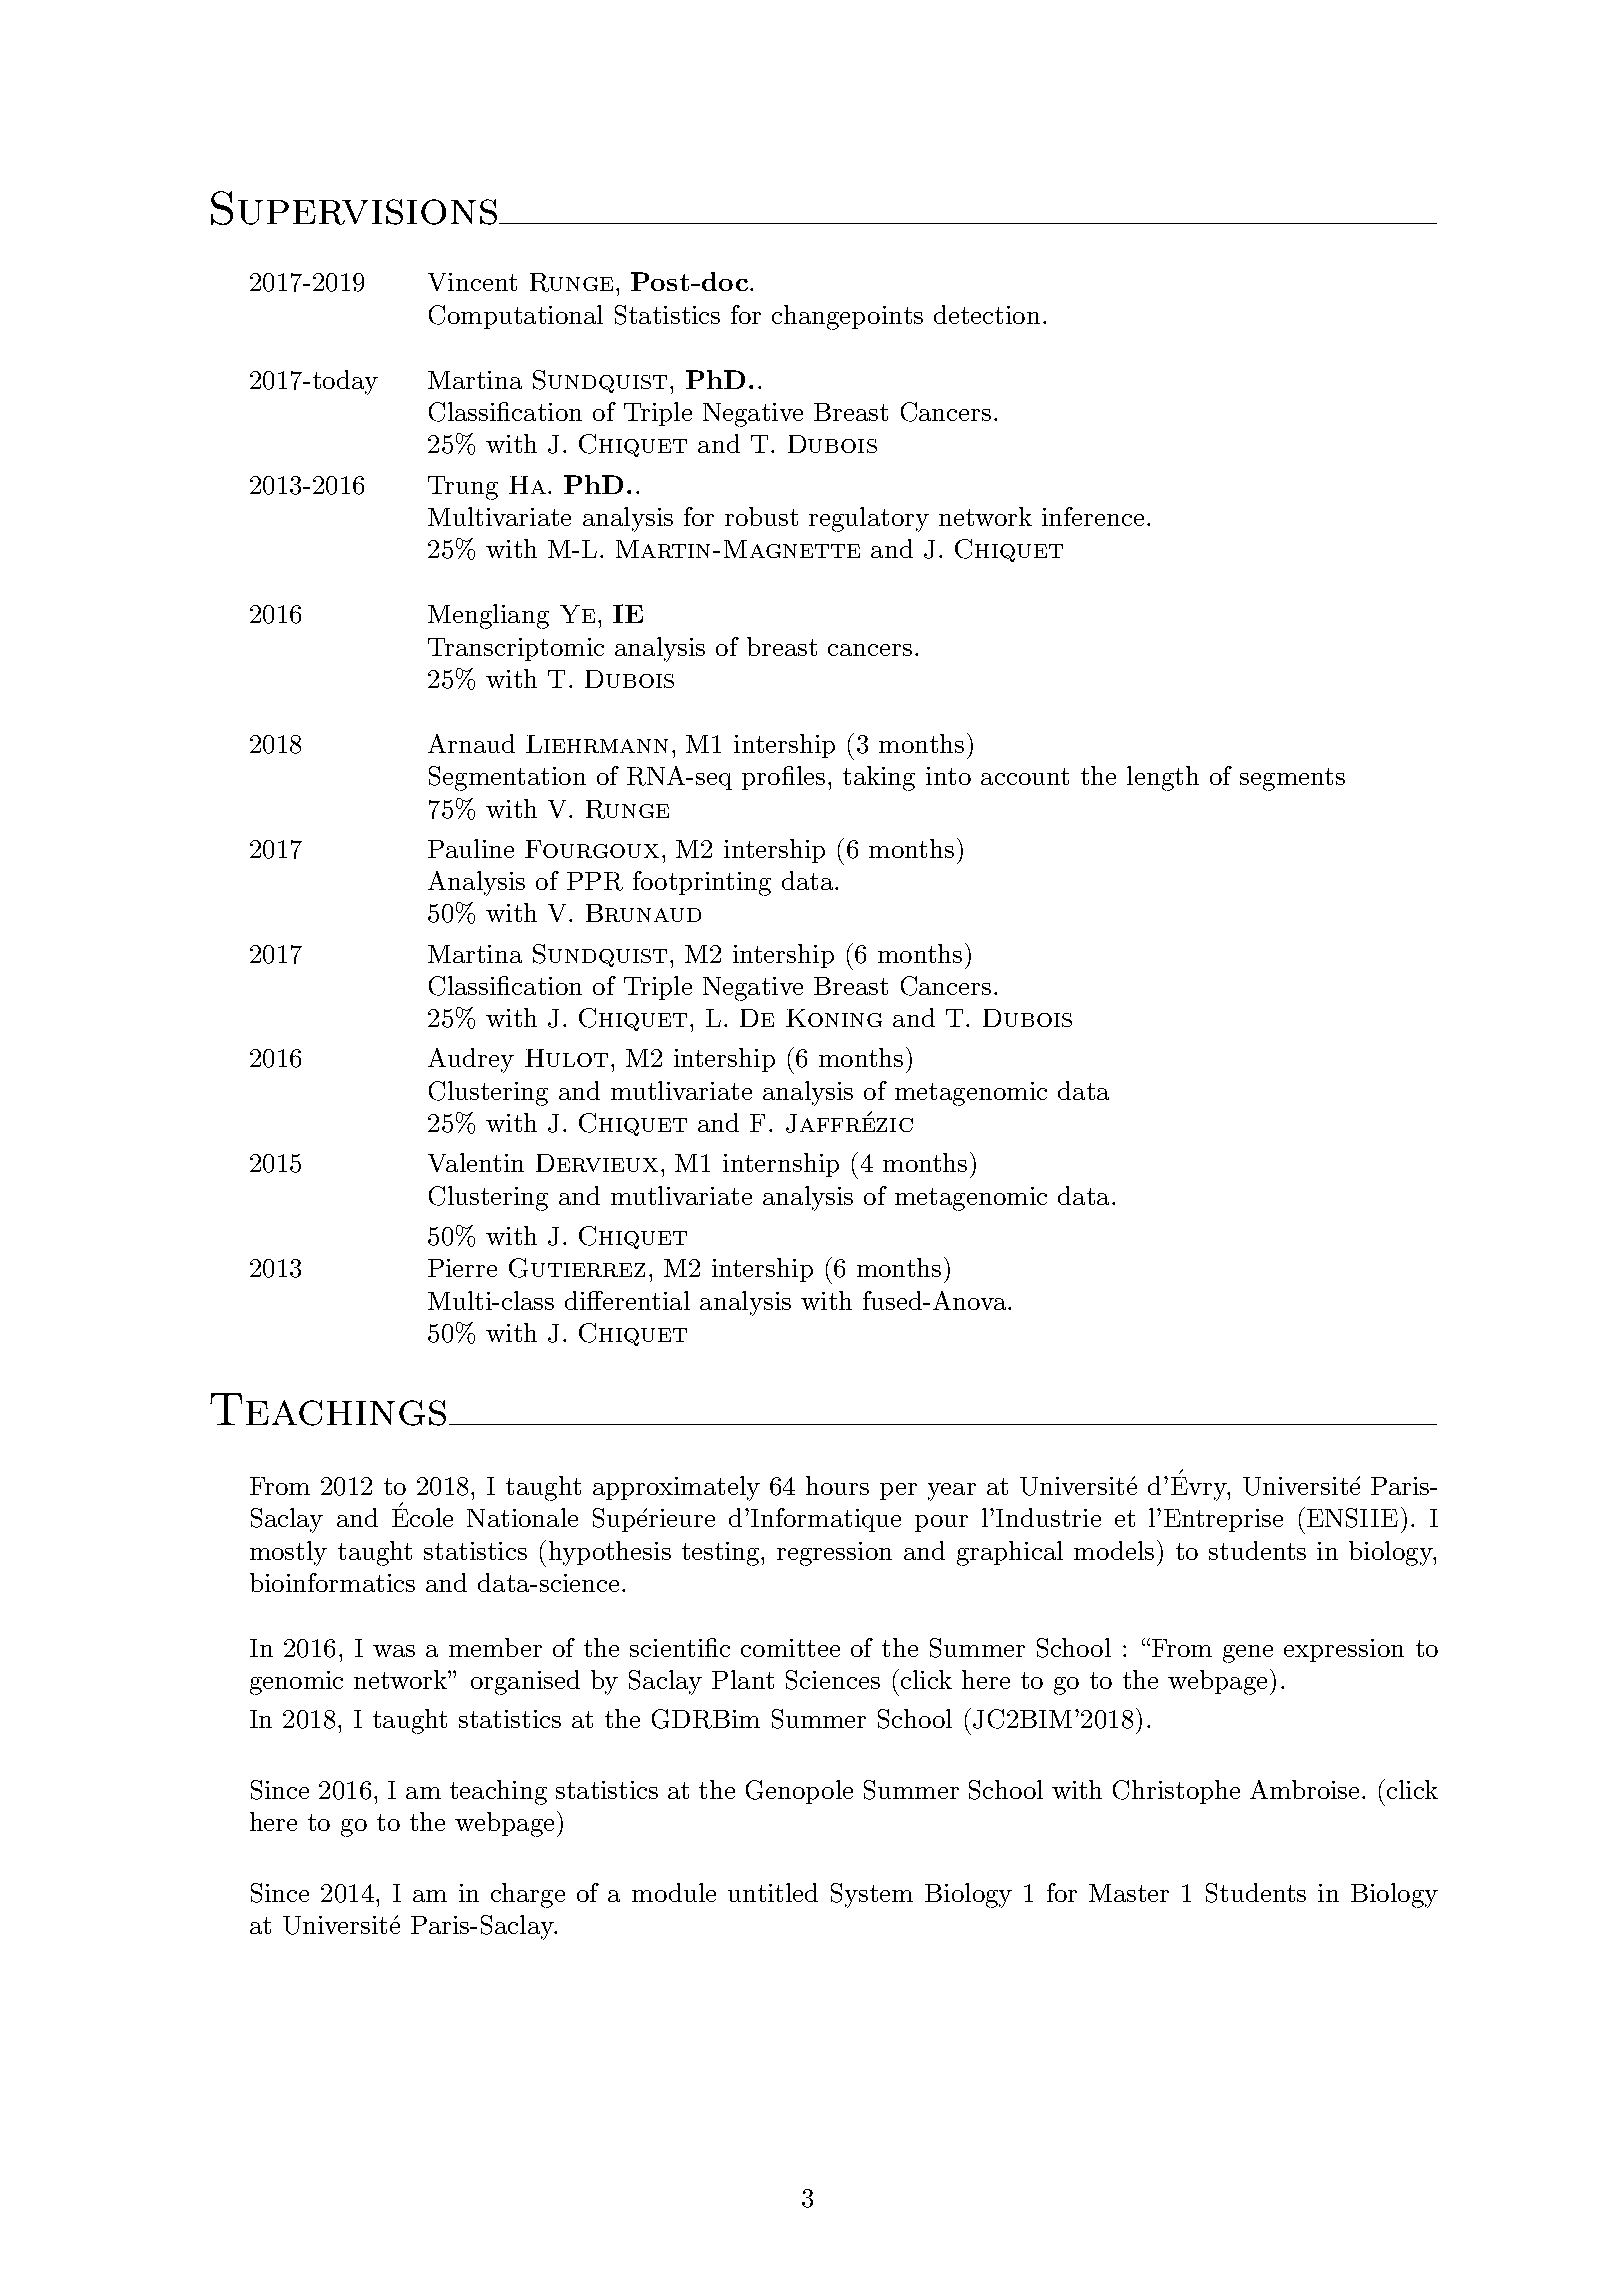 This image has width=1615, height=2284. I want to click on Arnaud, so click(471, 743).
